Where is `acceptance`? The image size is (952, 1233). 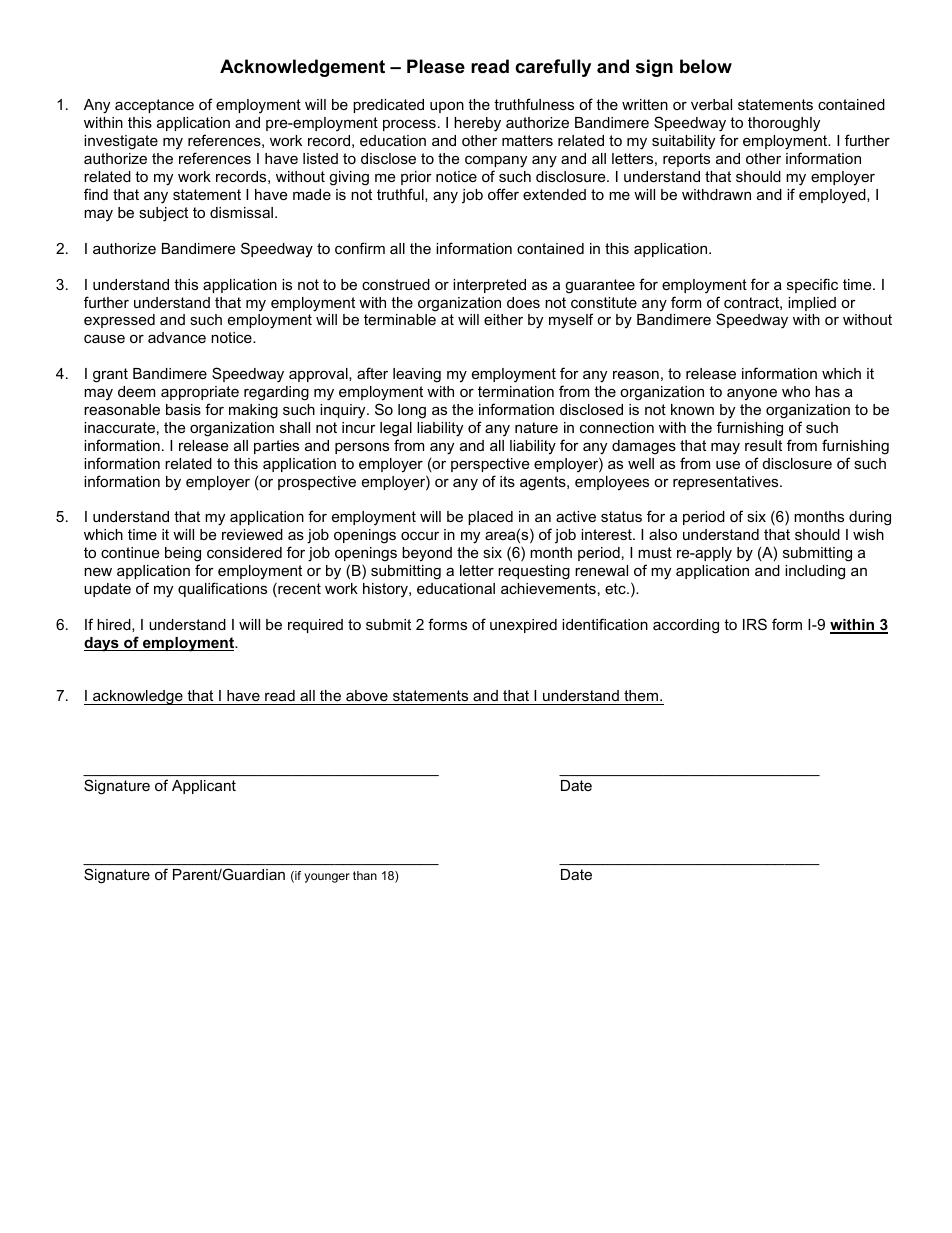 acceptance is located at coordinates (154, 106).
